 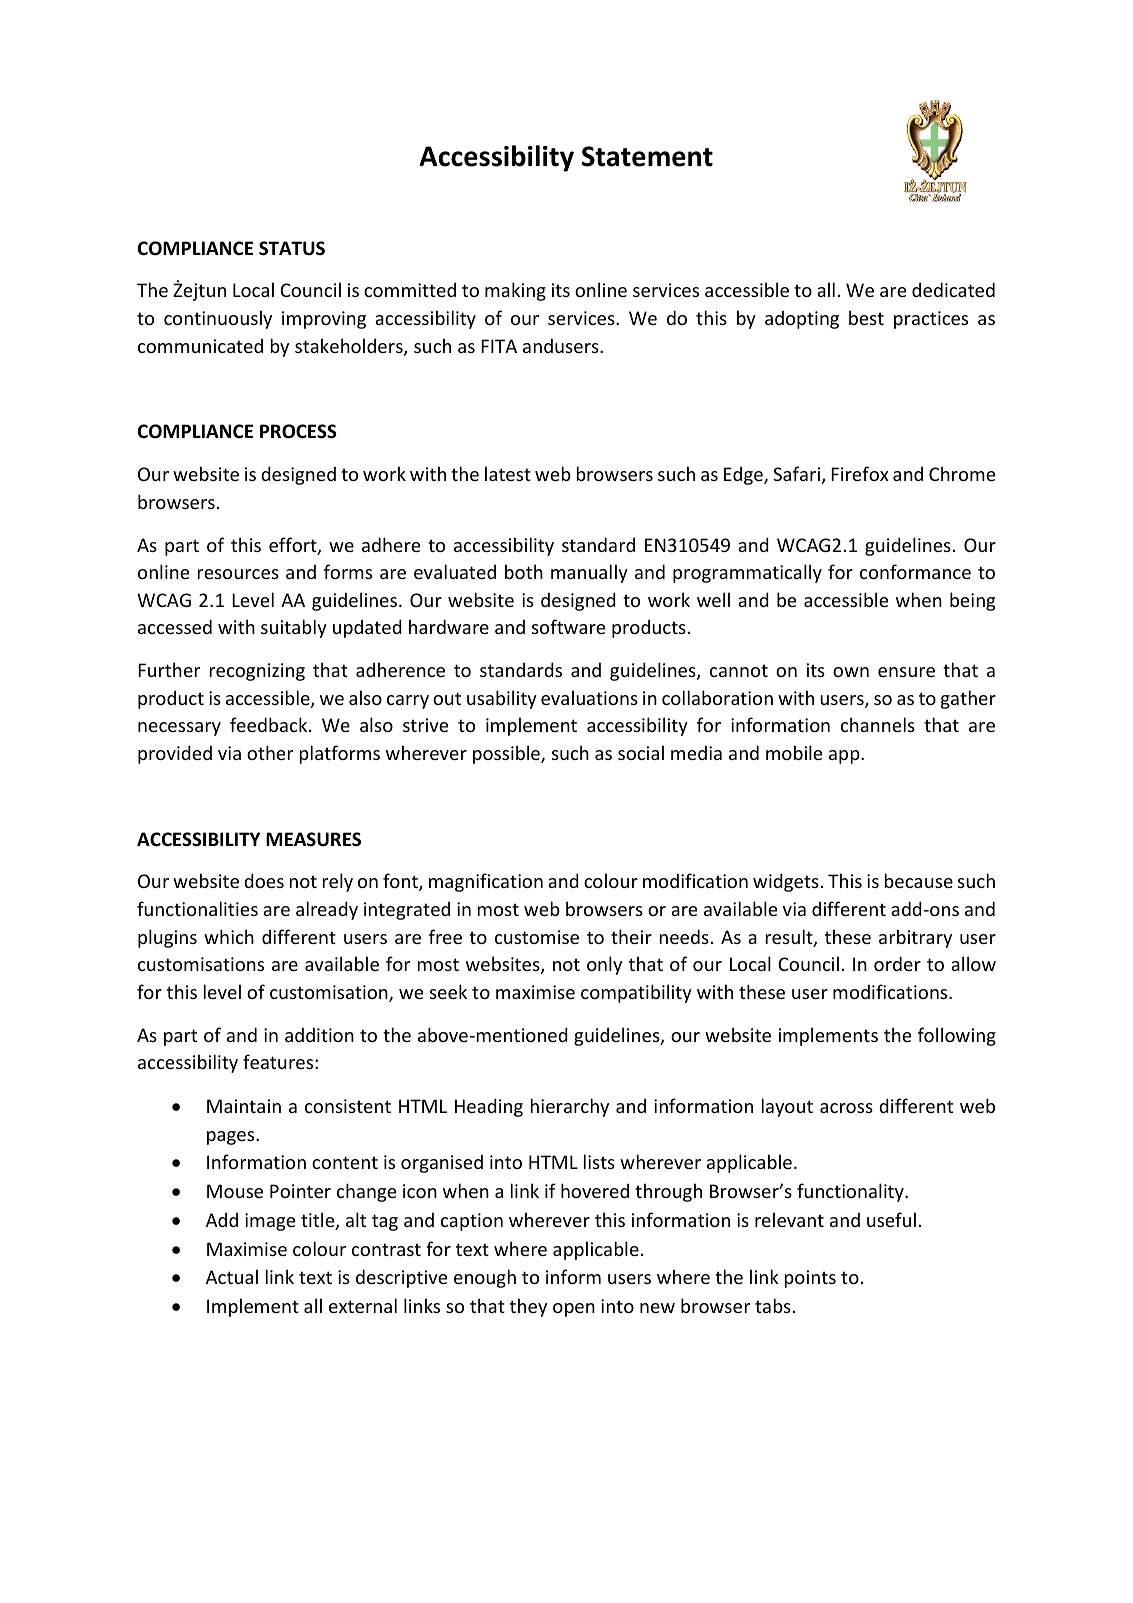 I want to click on arbitrary, so click(x=915, y=938).
